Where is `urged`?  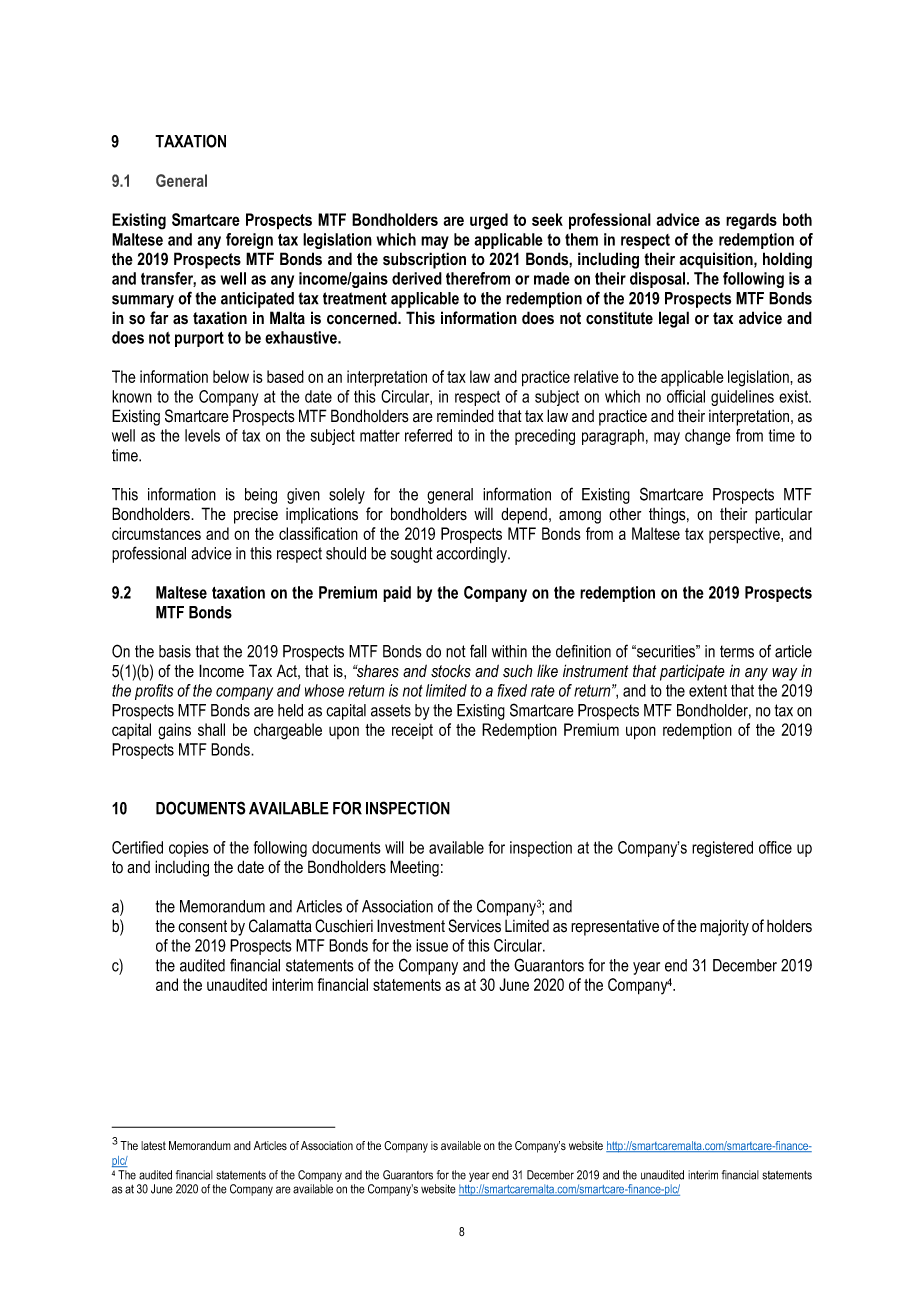 urged is located at coordinates (489, 221).
